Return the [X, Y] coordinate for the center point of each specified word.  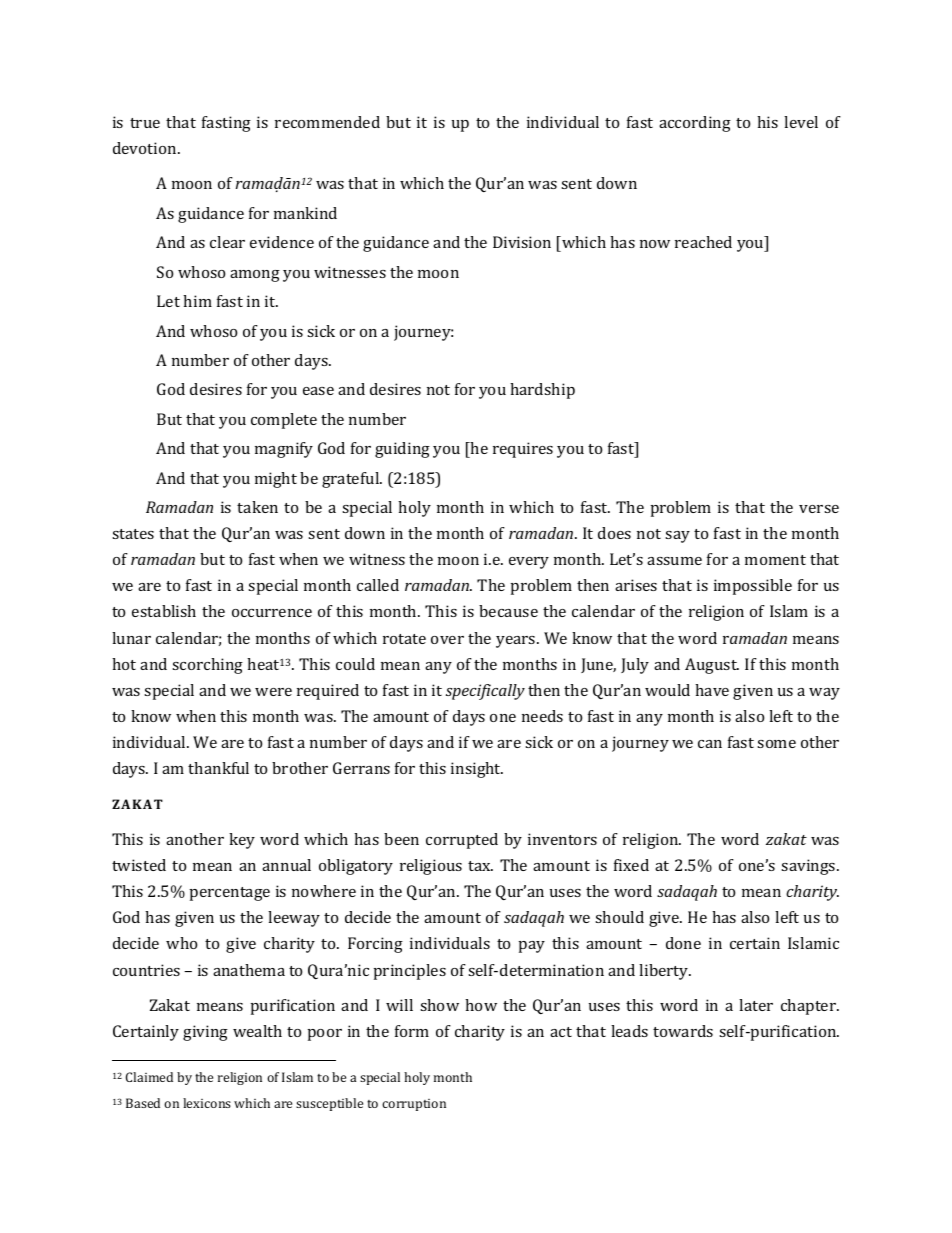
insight [477, 770]
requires [523, 450]
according [695, 124]
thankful [218, 768]
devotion [146, 148]
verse [819, 509]
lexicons [207, 1103]
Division [522, 242]
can [710, 744]
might [276, 480]
